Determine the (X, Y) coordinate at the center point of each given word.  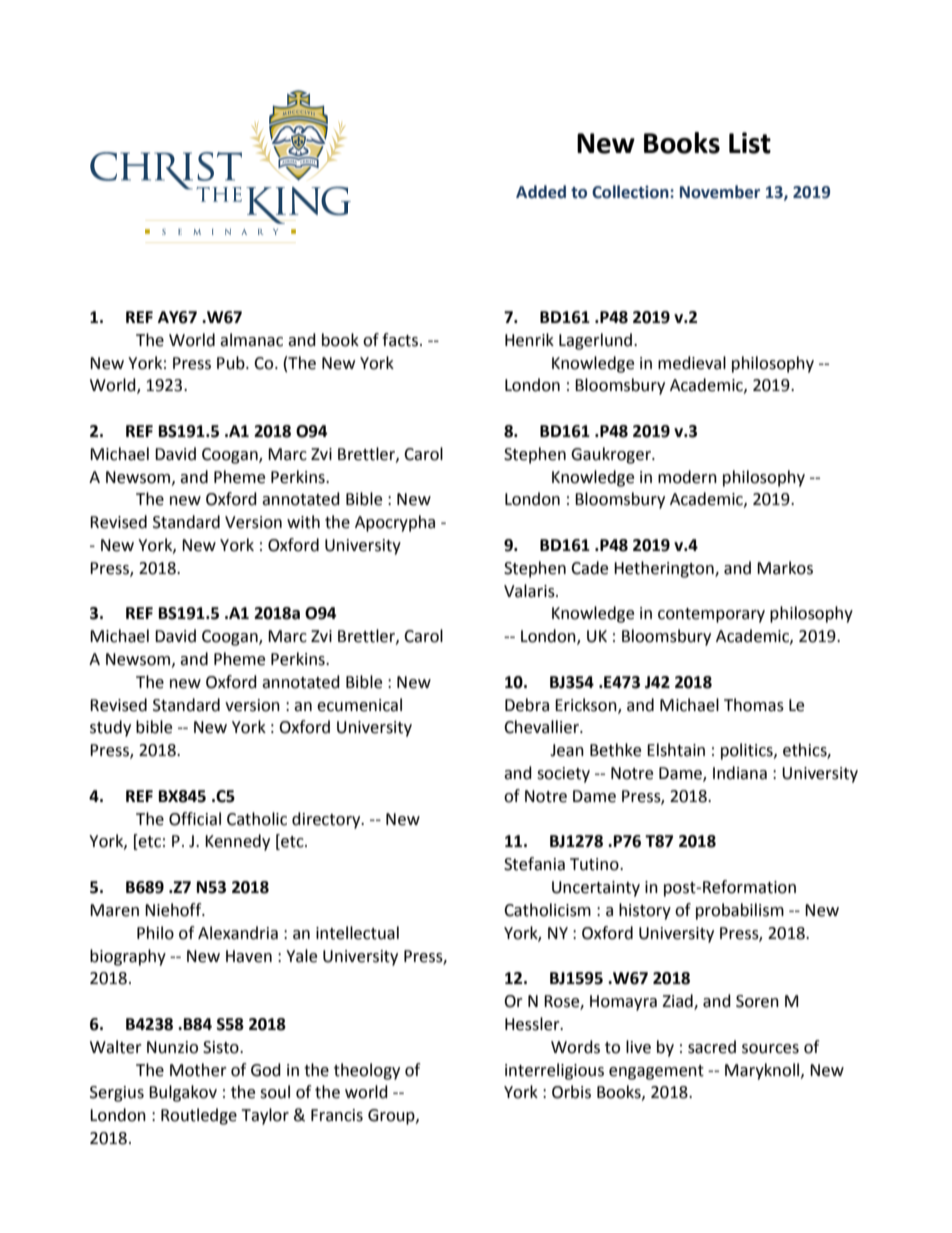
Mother (198, 1070)
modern (687, 477)
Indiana (740, 773)
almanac (251, 340)
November (720, 192)
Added (541, 192)
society (563, 775)
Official (195, 819)
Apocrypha (395, 523)
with (303, 522)
